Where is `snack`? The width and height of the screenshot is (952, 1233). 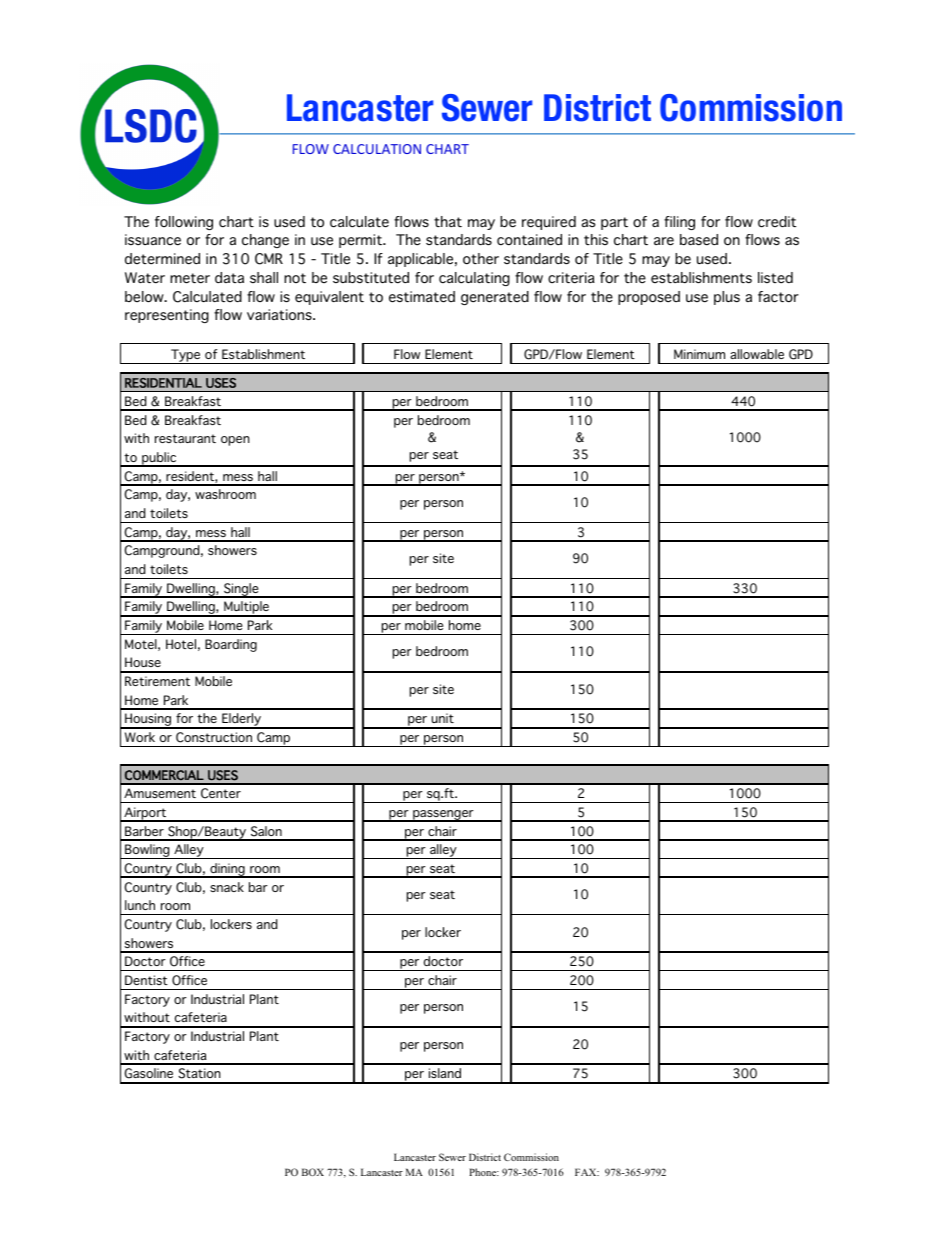
snack is located at coordinates (227, 887).
